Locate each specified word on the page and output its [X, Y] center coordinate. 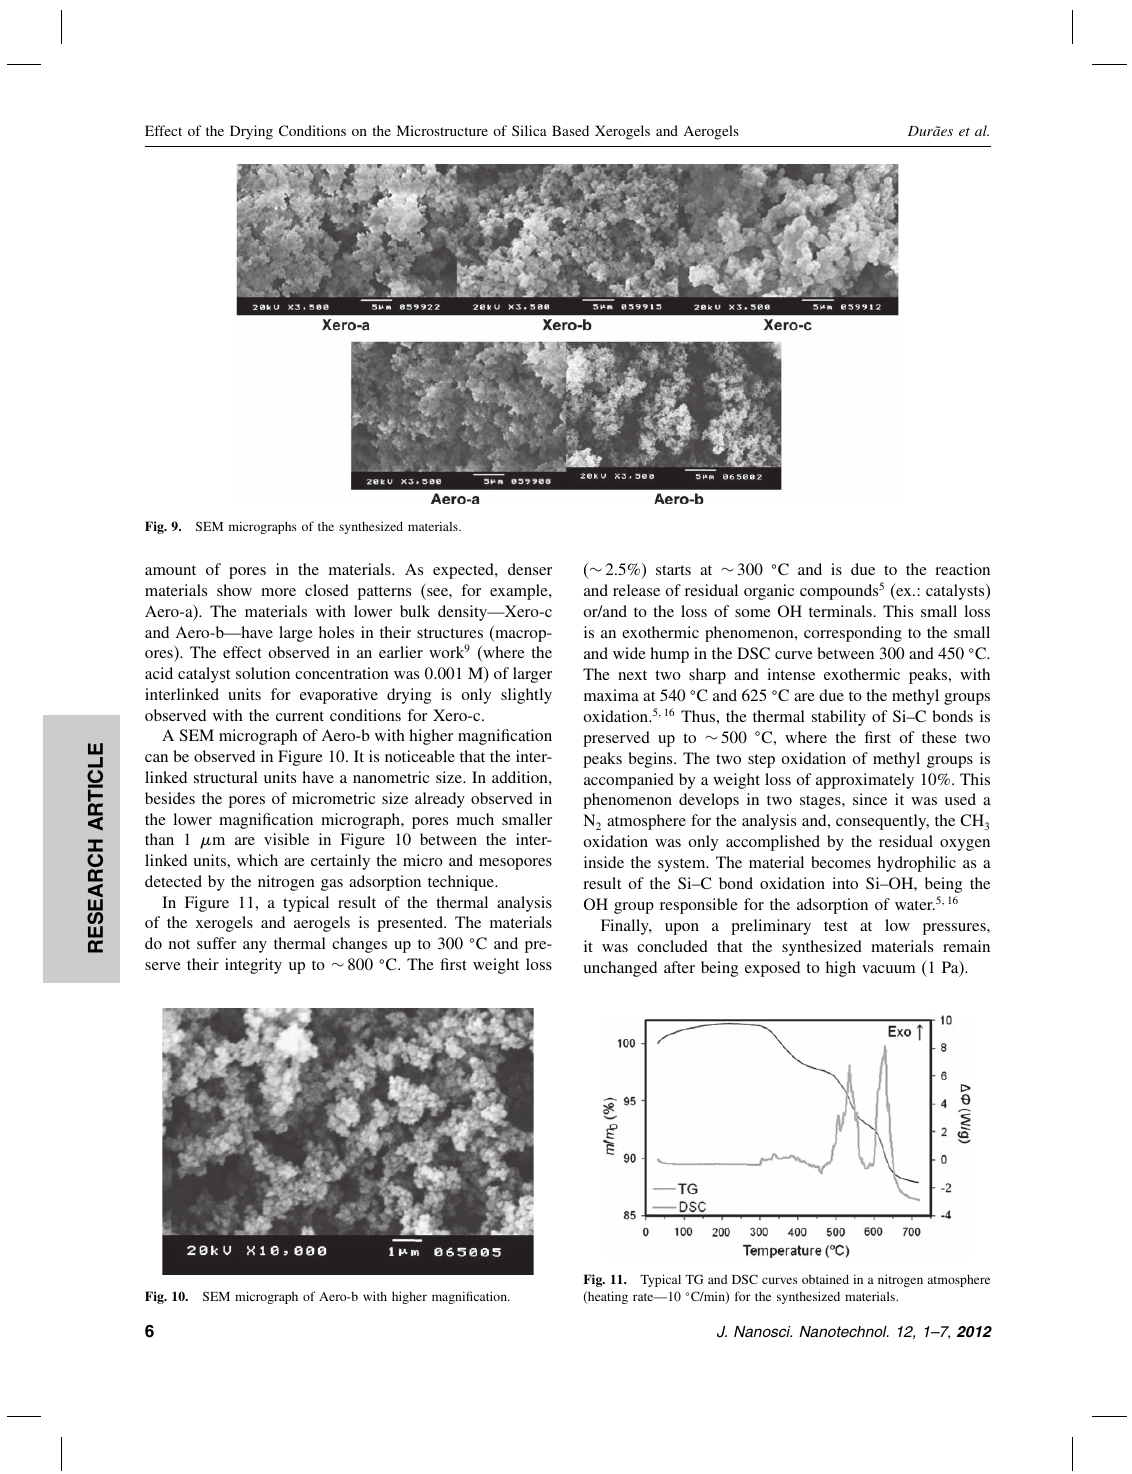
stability [839, 718]
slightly [526, 696]
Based [570, 130]
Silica [529, 130]
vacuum [888, 969]
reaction [962, 569]
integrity [253, 966]
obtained [825, 1279]
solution [263, 673]
